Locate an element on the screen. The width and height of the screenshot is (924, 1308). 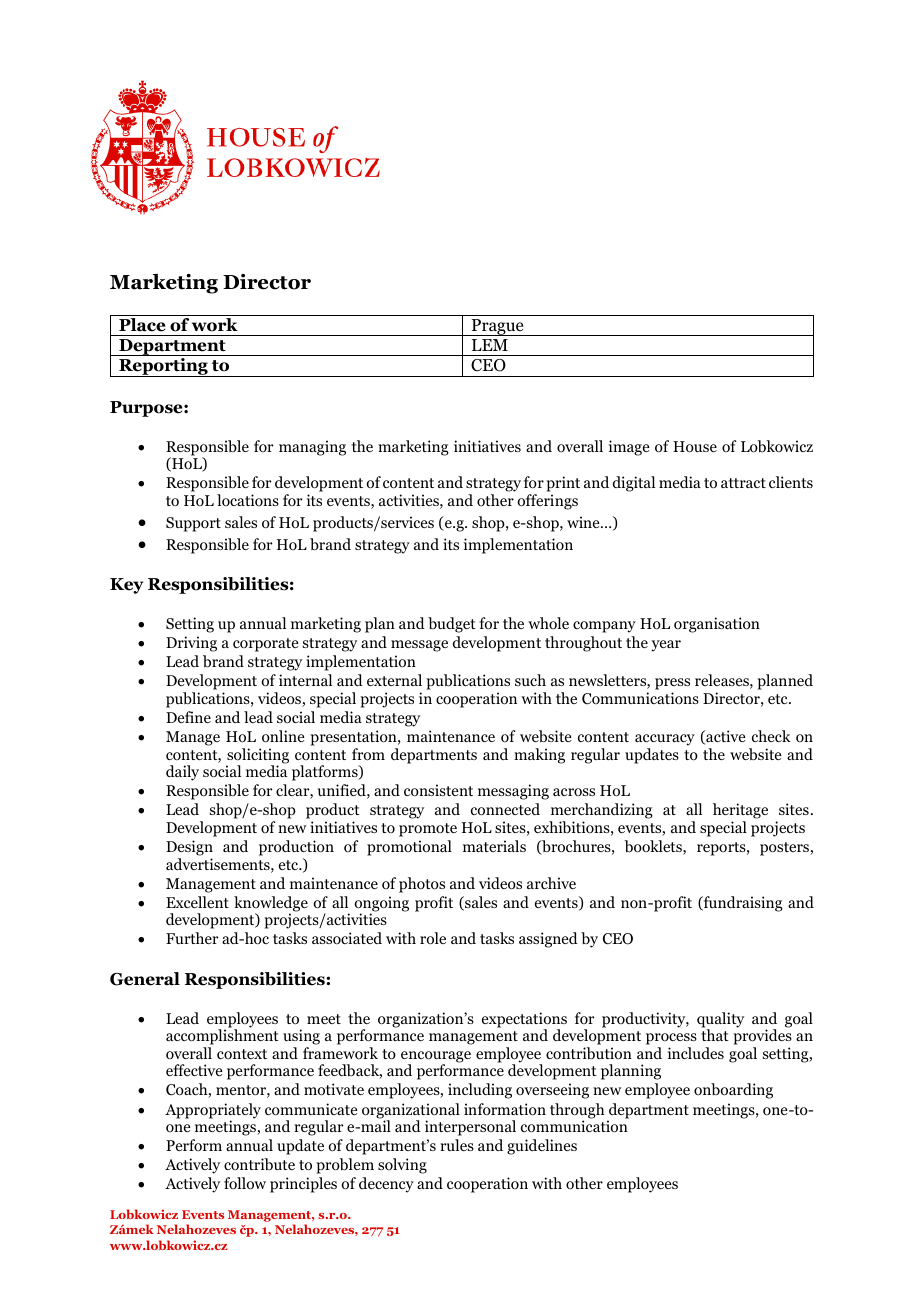
Design is located at coordinates (189, 848).
